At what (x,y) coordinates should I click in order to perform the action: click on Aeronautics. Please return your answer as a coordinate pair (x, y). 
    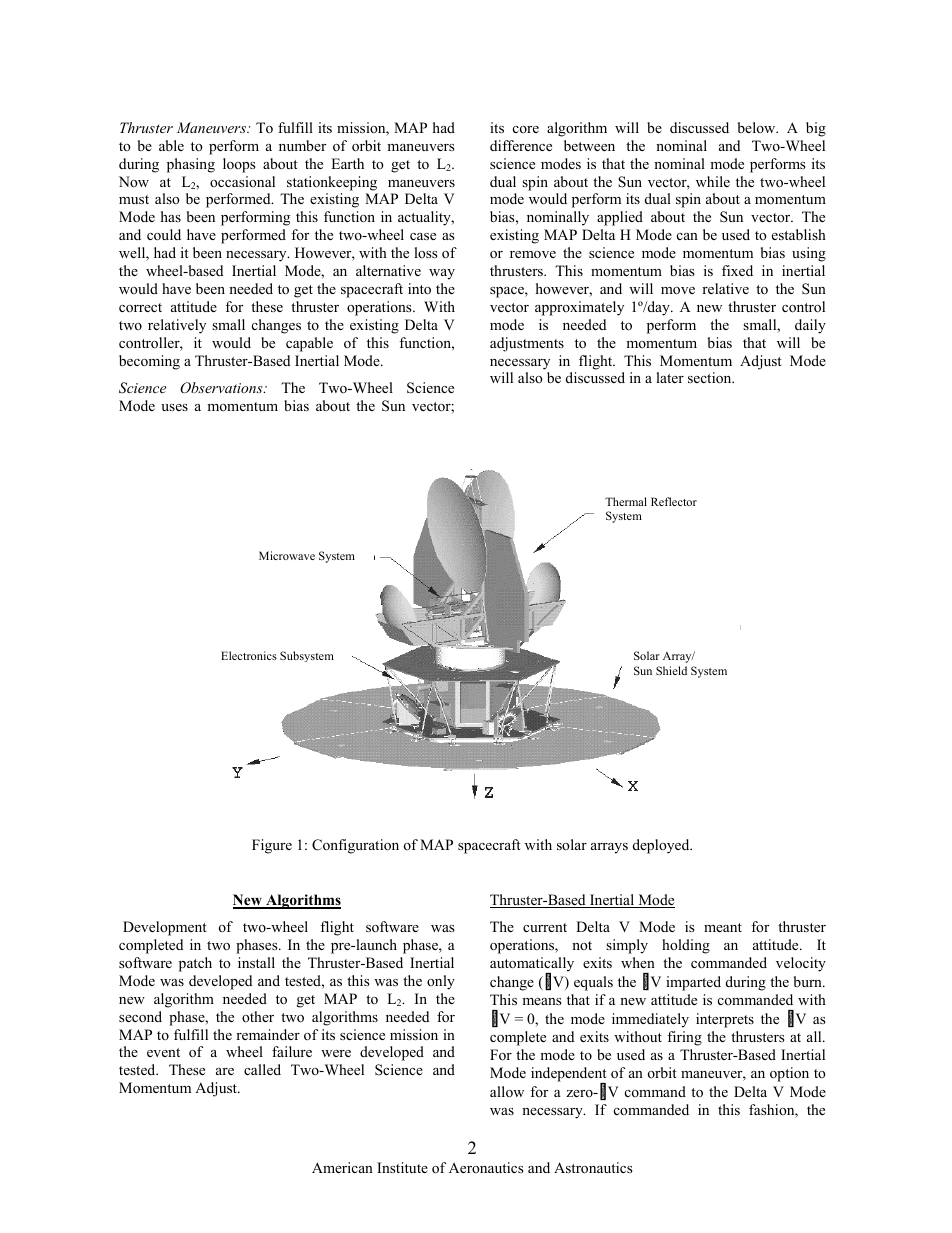
    Looking at the image, I should click on (486, 1167).
